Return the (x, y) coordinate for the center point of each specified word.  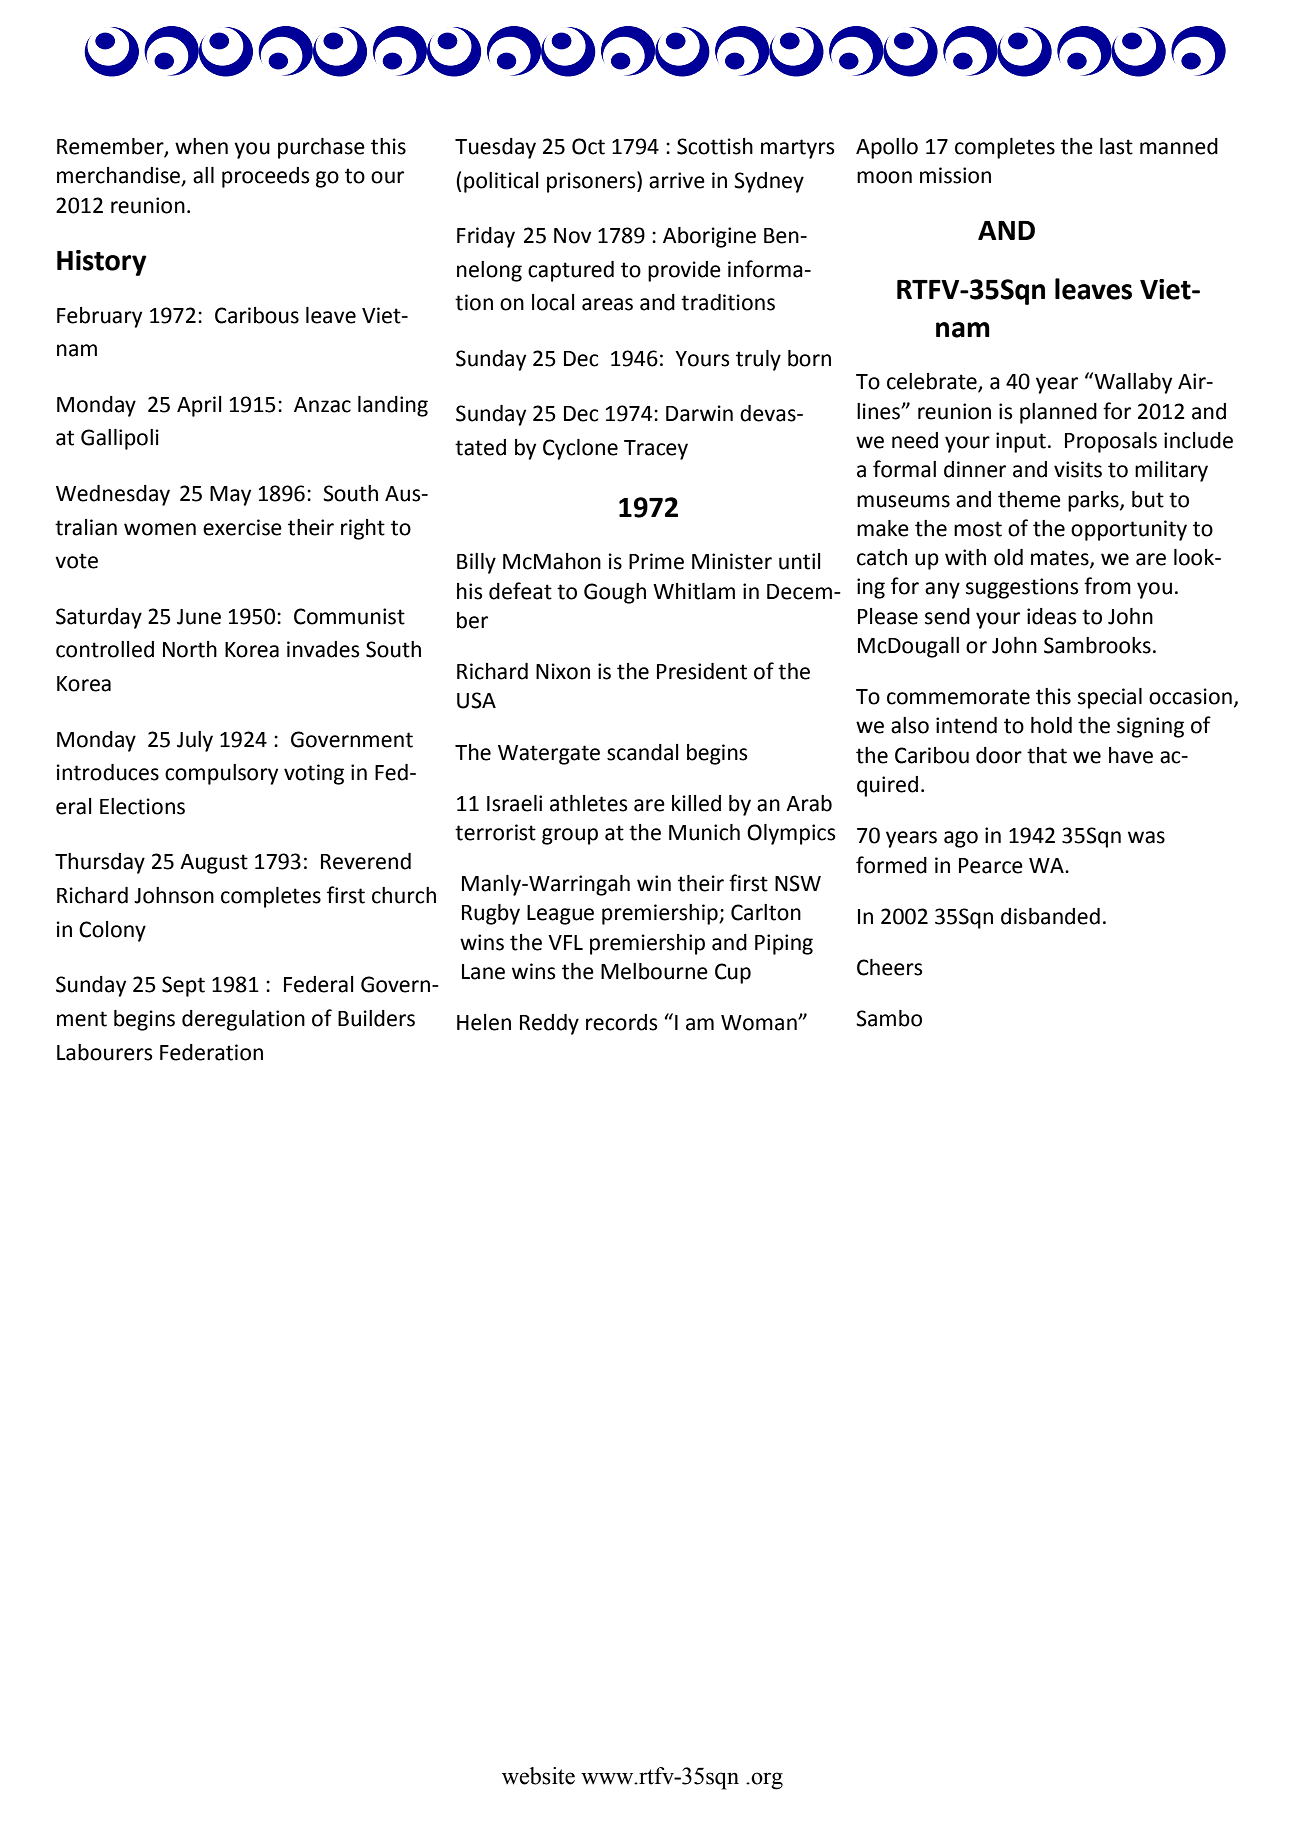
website (538, 1776)
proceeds (265, 177)
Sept (183, 986)
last (1116, 146)
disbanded (1050, 916)
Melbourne (654, 971)
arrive (677, 180)
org (766, 1781)
